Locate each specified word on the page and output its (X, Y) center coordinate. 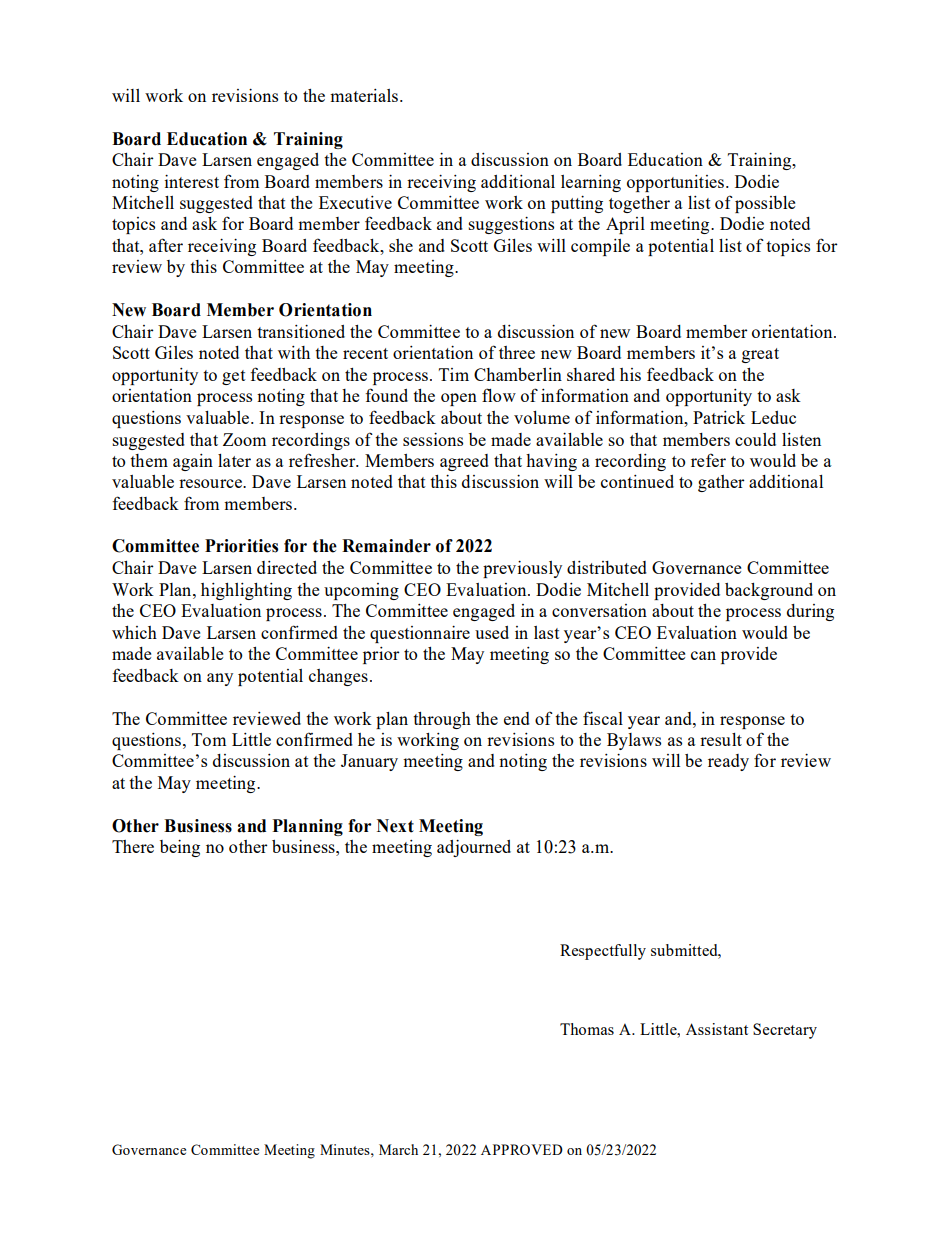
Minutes (346, 1149)
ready (728, 762)
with (294, 352)
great (760, 355)
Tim (454, 374)
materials (364, 95)
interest (191, 181)
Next (395, 826)
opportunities (675, 183)
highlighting (246, 591)
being (180, 848)
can (703, 655)
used (492, 632)
